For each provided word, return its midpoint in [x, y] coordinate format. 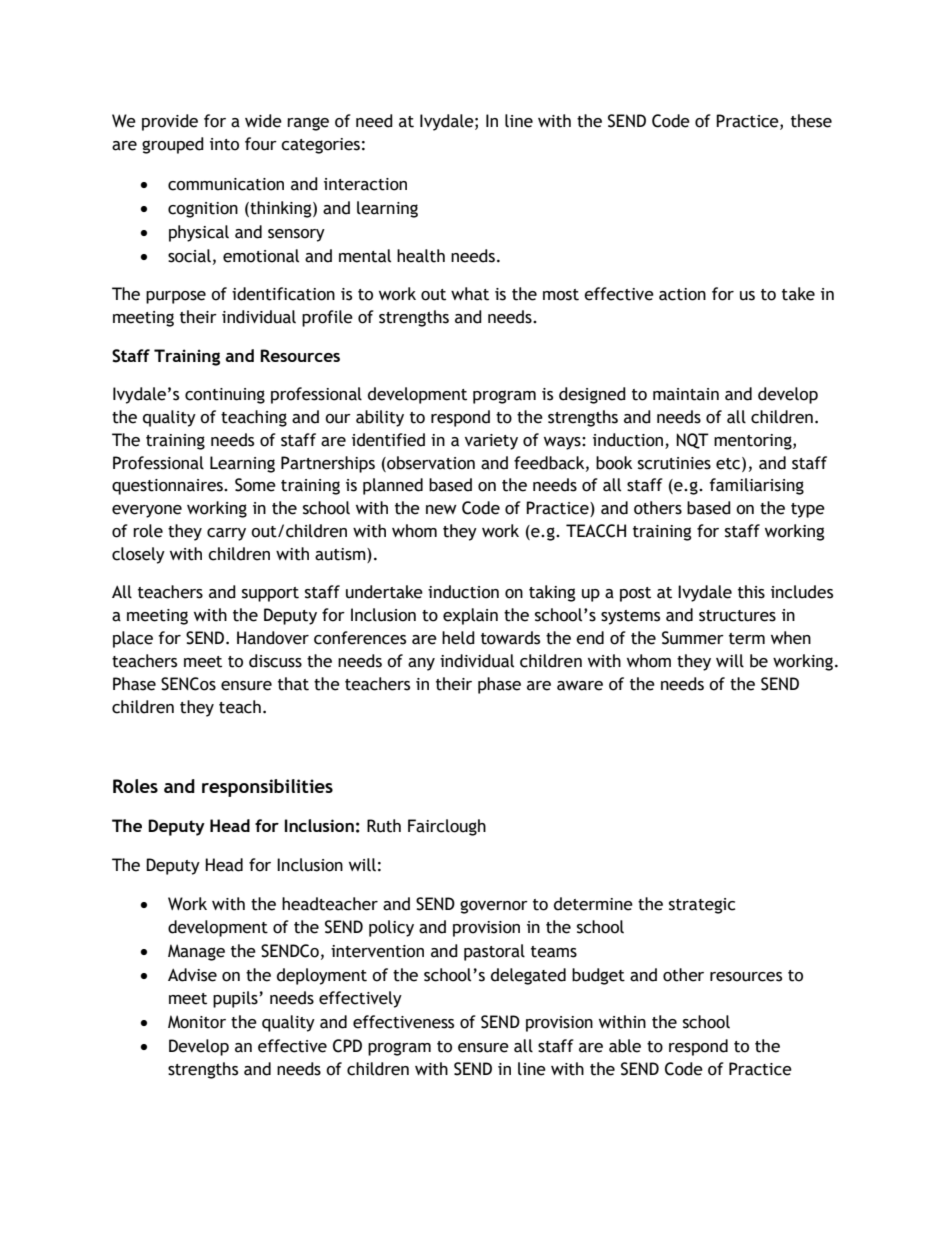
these [811, 121]
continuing [225, 396]
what [470, 294]
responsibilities [267, 788]
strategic [702, 906]
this [751, 592]
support [270, 594]
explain [470, 616]
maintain [686, 394]
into [224, 144]
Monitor [197, 1022]
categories [320, 146]
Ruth [384, 826]
